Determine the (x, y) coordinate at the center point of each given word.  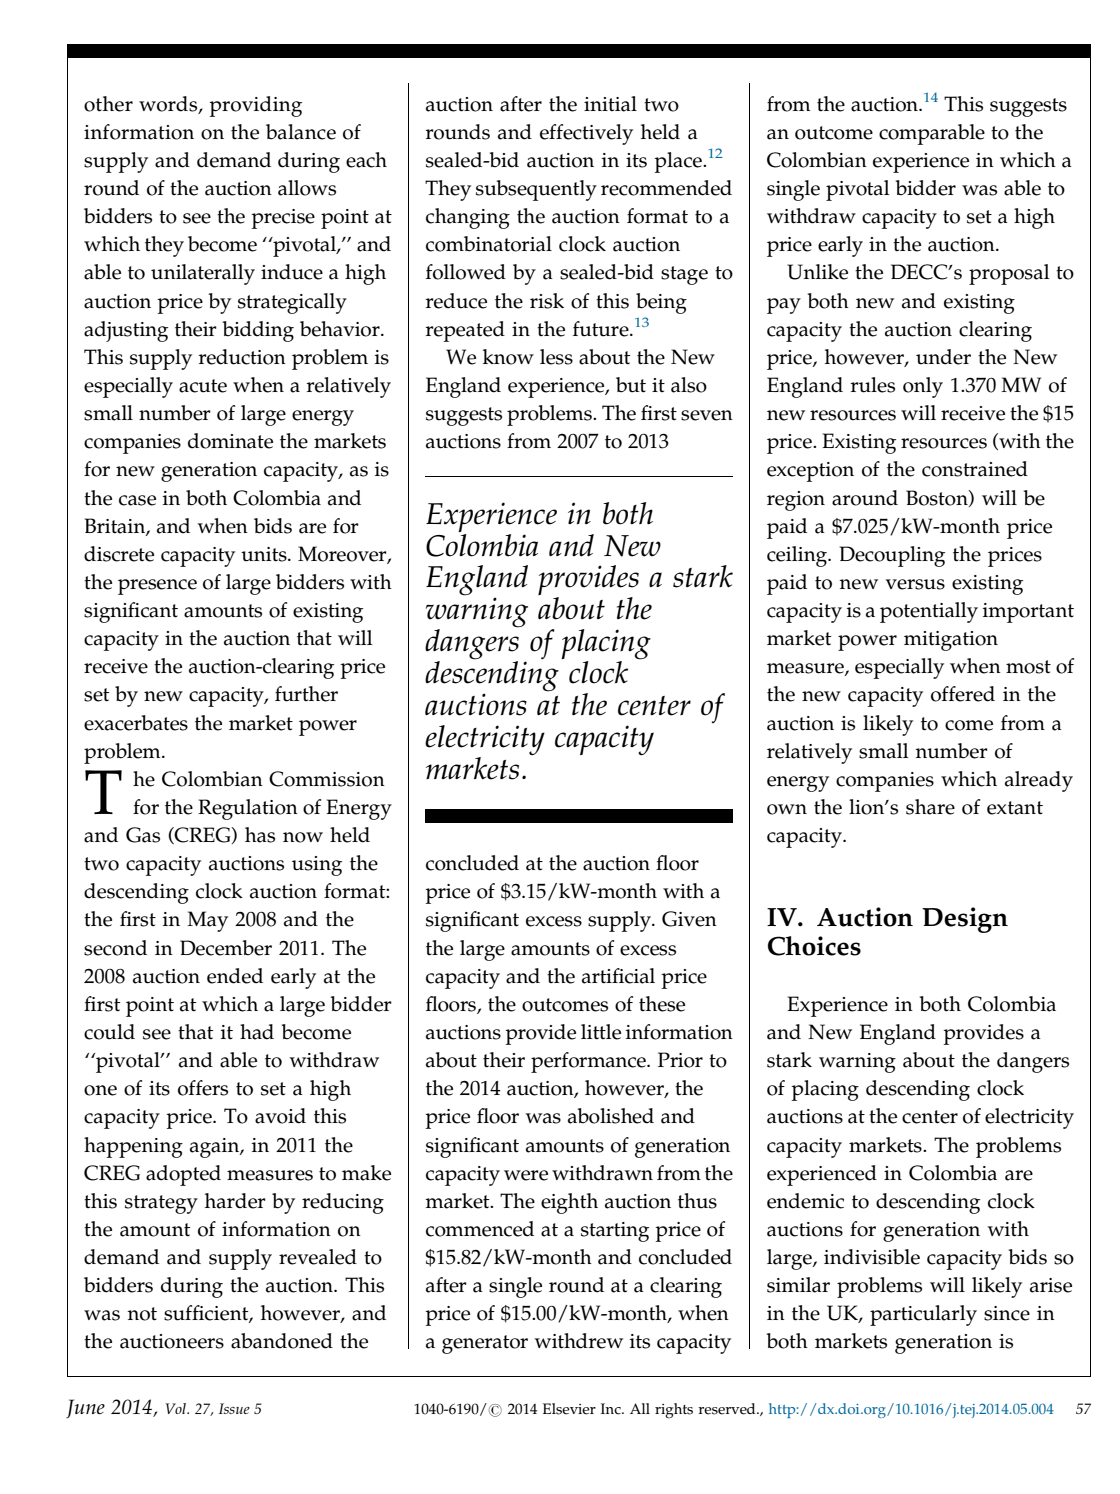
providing (255, 106)
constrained (975, 469)
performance (589, 1062)
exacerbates (136, 723)
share (930, 807)
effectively (586, 134)
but (631, 385)
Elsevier (569, 1409)
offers (203, 1088)
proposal (1009, 274)
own (787, 809)
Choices (814, 946)
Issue (234, 1408)
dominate (230, 441)
